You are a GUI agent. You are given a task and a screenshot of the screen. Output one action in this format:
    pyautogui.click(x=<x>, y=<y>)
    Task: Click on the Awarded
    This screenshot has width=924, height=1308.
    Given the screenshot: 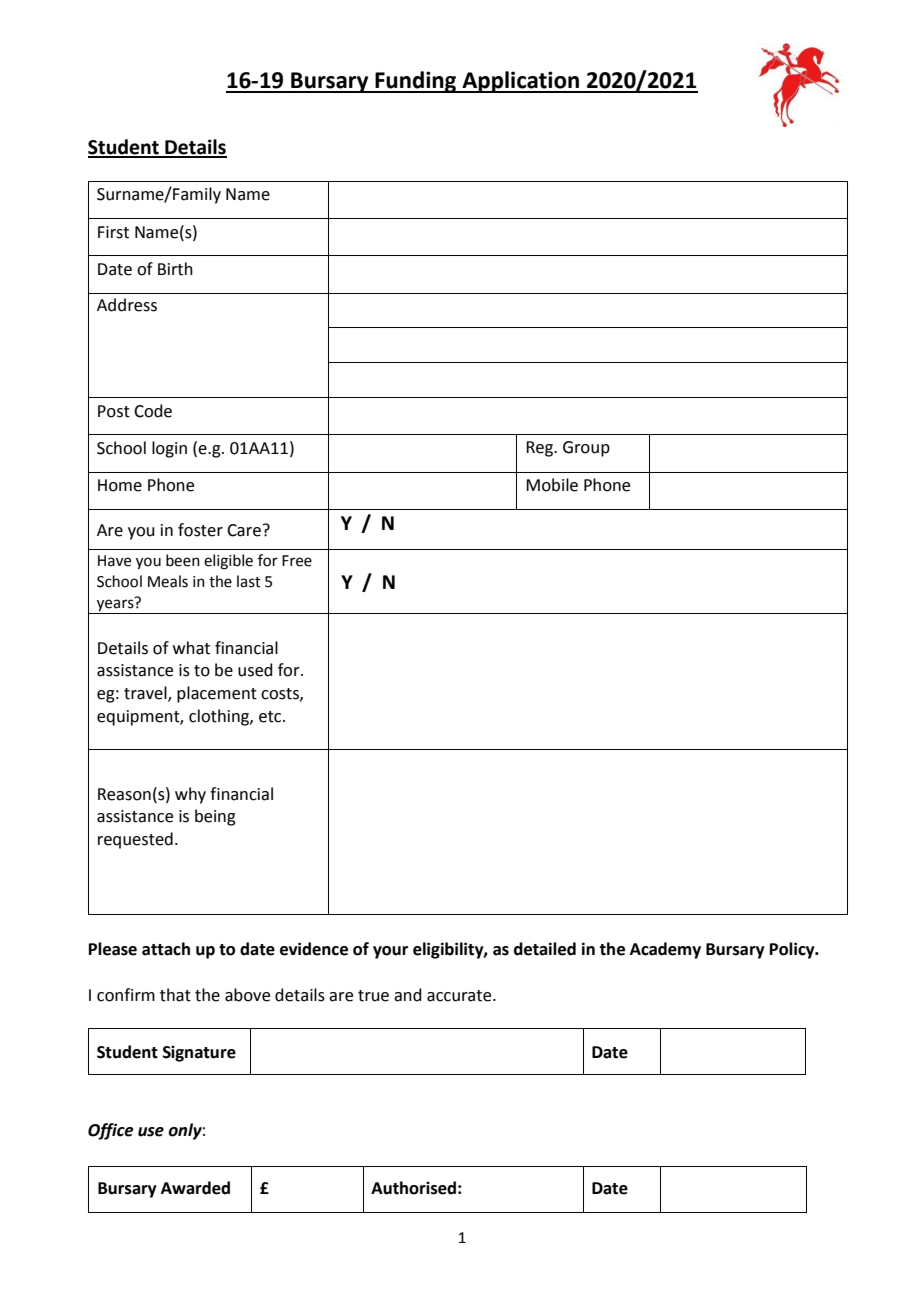 What is the action you would take?
    pyautogui.click(x=195, y=1188)
